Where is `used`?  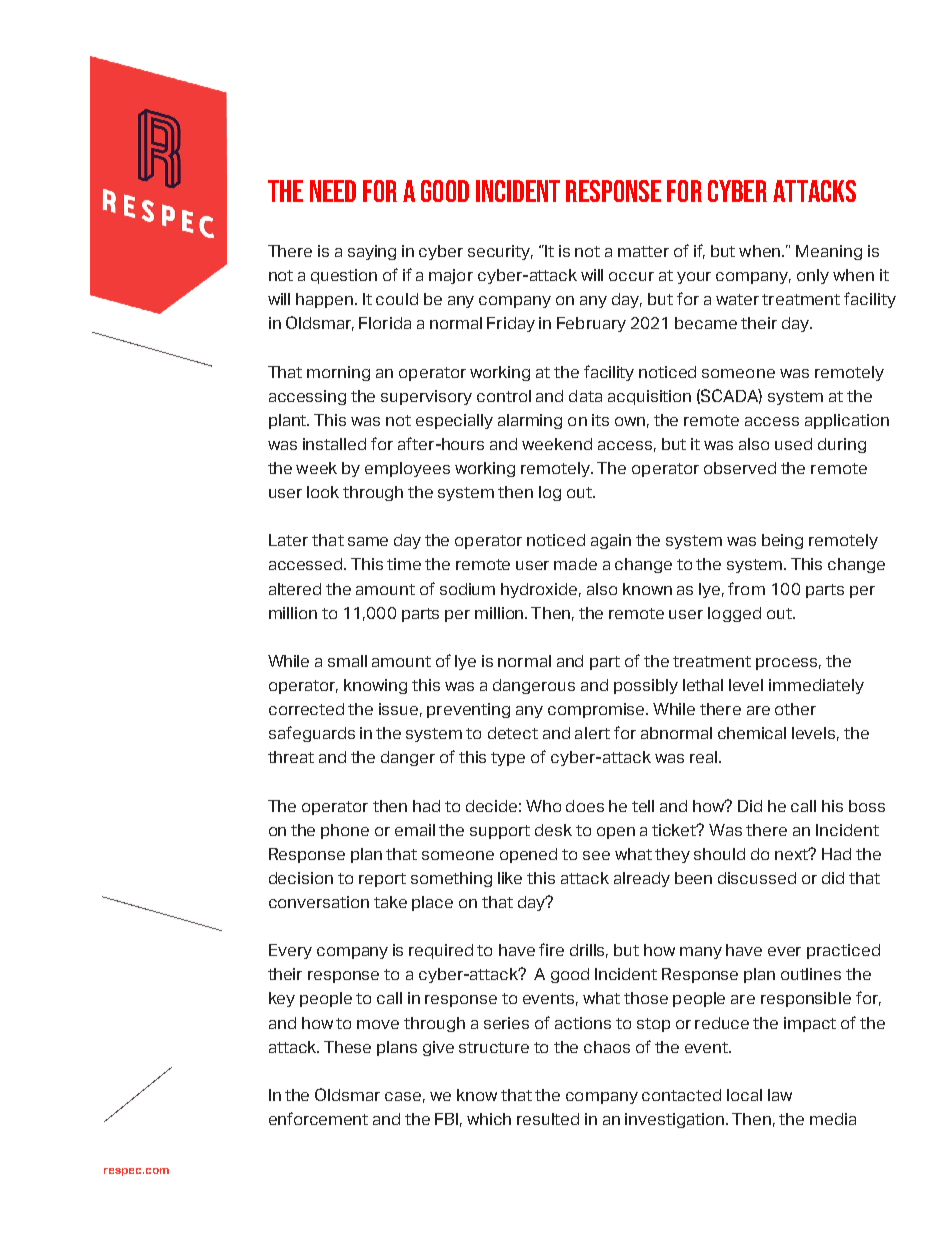
used is located at coordinates (793, 444).
